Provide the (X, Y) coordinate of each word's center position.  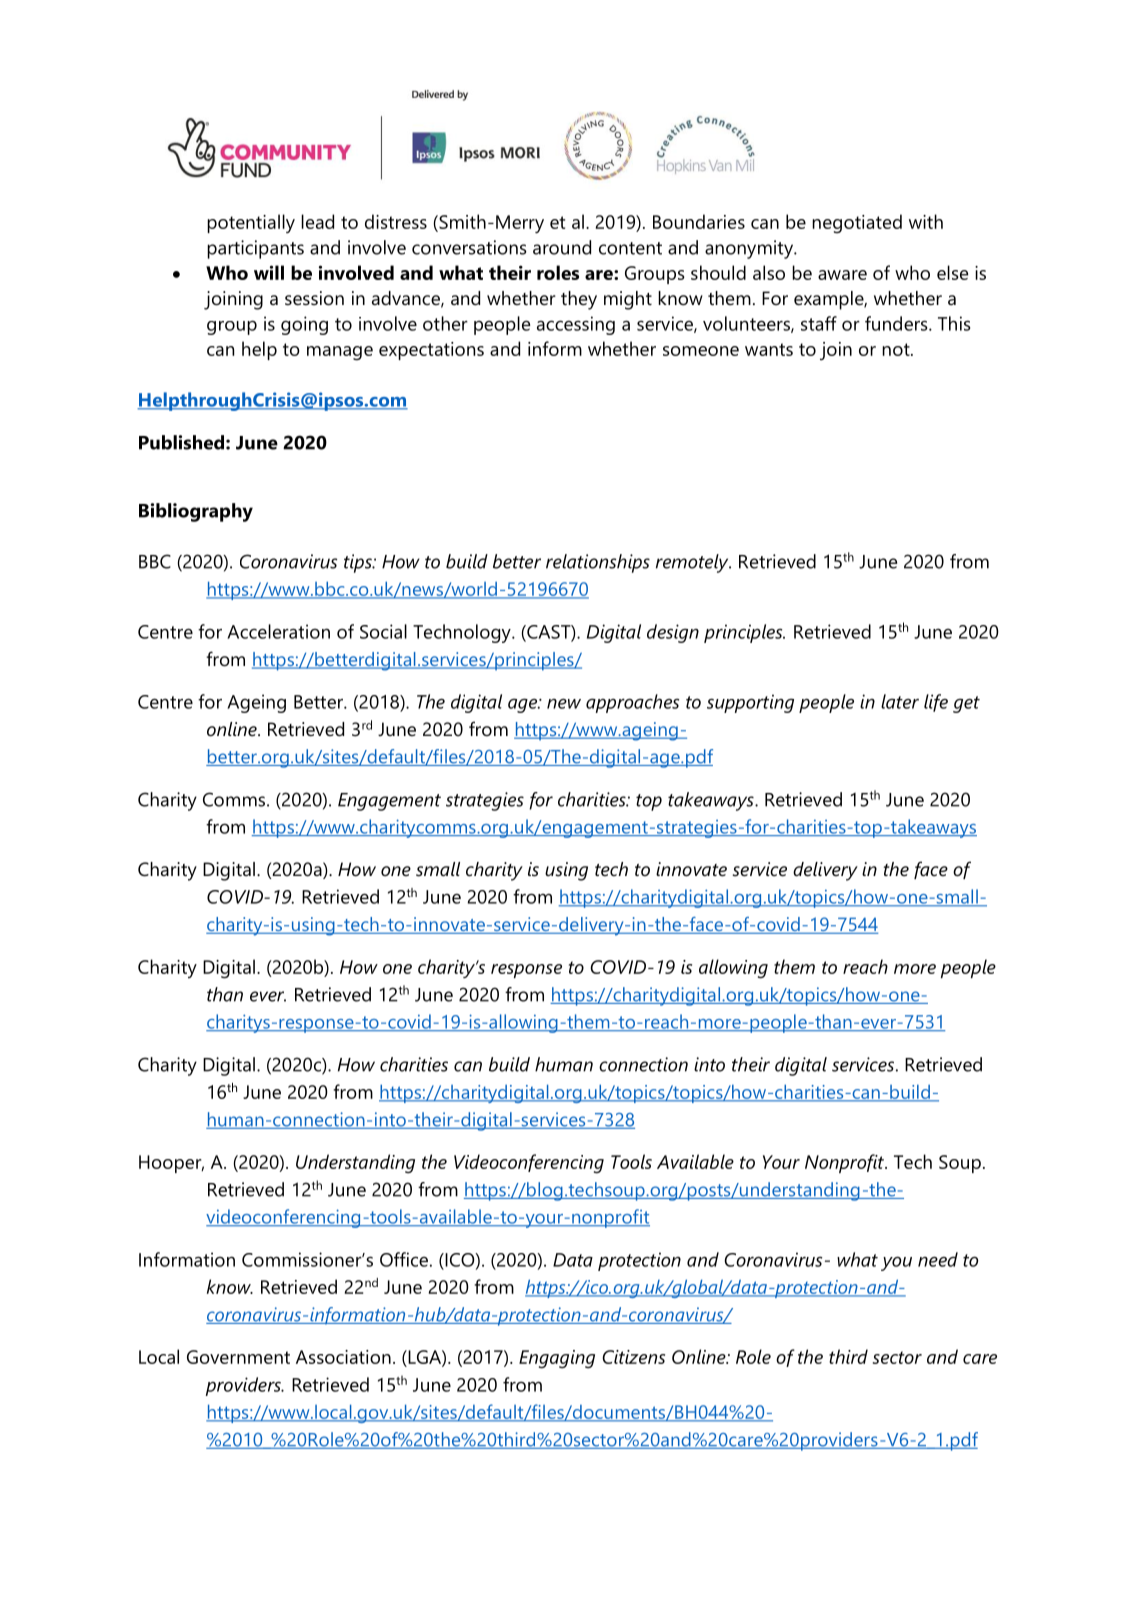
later (900, 701)
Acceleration (278, 631)
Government (238, 1357)
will (269, 272)
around (562, 247)
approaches (632, 703)
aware (842, 275)
